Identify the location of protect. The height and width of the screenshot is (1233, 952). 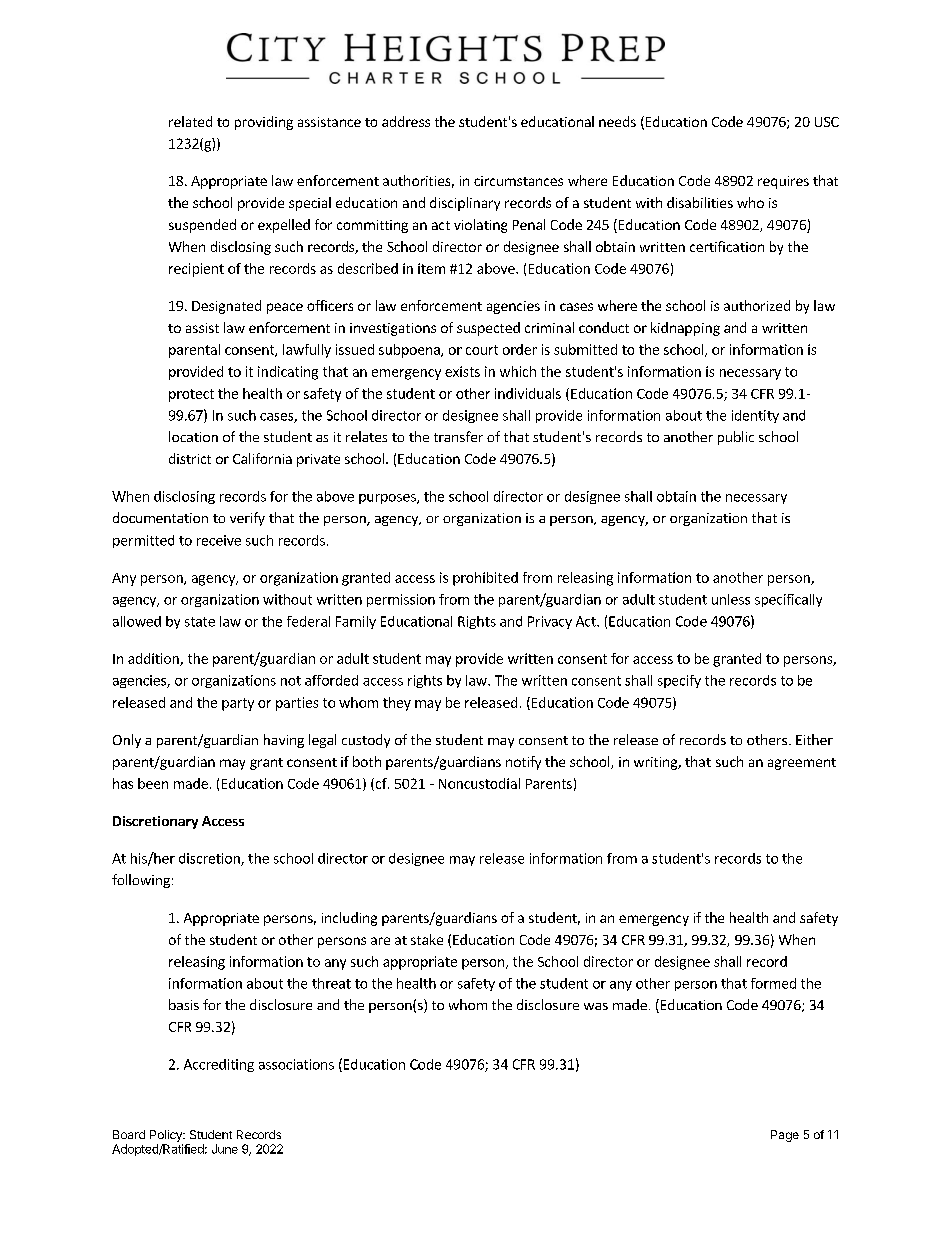
(191, 395).
